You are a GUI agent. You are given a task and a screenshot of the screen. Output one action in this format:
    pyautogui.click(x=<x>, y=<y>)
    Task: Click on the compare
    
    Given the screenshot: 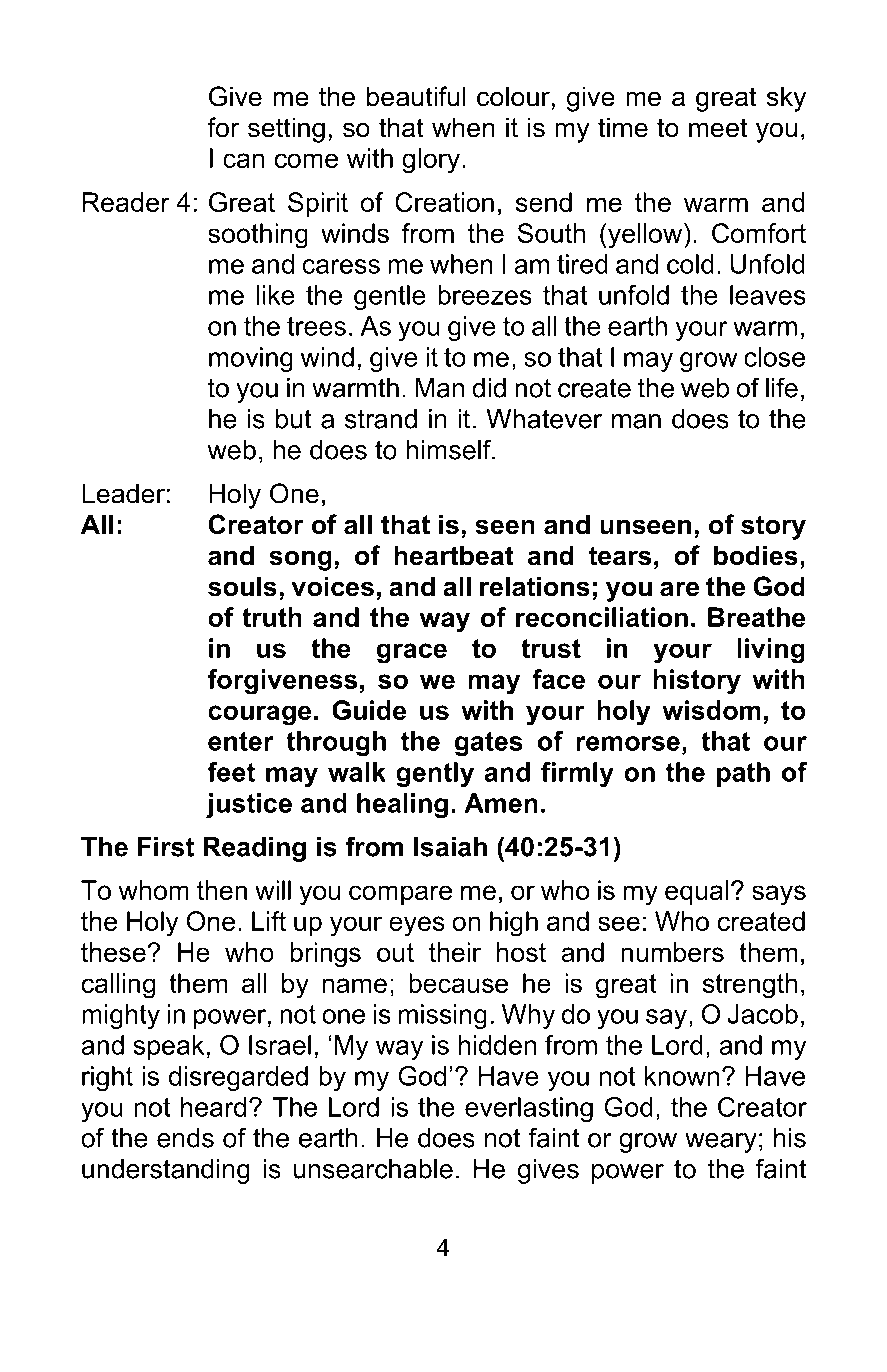 What is the action you would take?
    pyautogui.click(x=400, y=895)
